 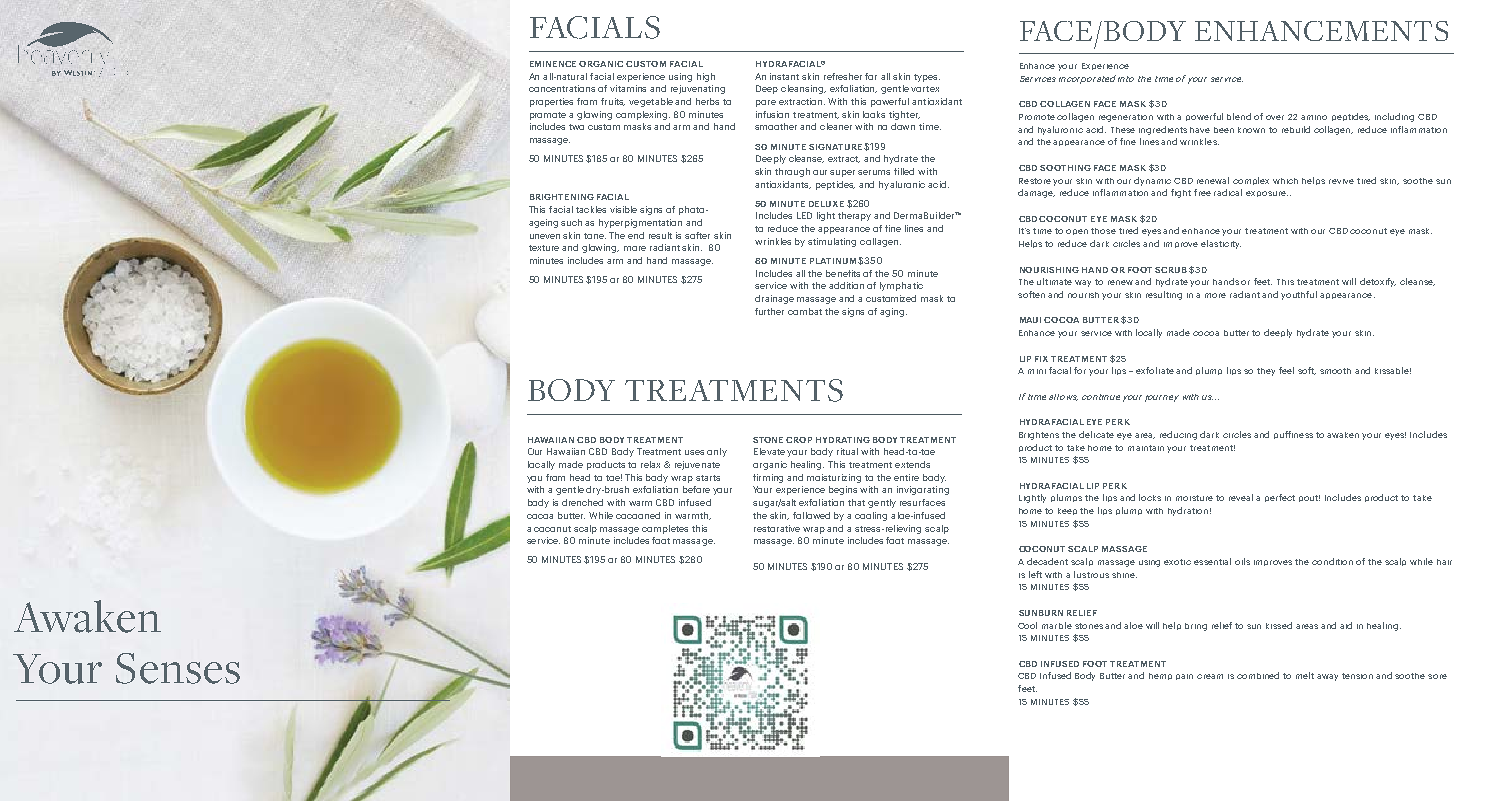 I want to click on uses, so click(x=694, y=452).
